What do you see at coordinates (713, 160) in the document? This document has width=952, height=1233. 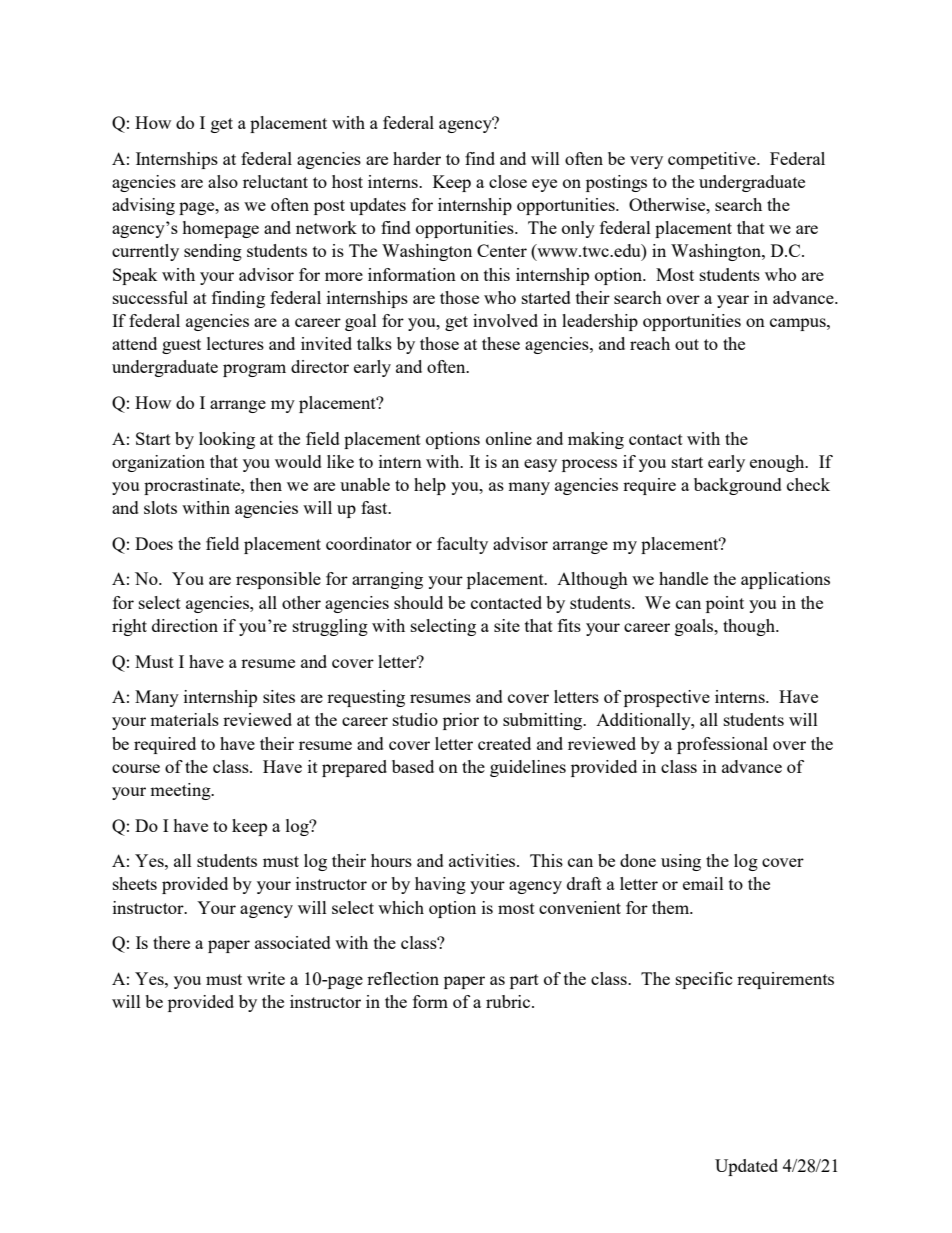 I see `competitive` at bounding box center [713, 160].
